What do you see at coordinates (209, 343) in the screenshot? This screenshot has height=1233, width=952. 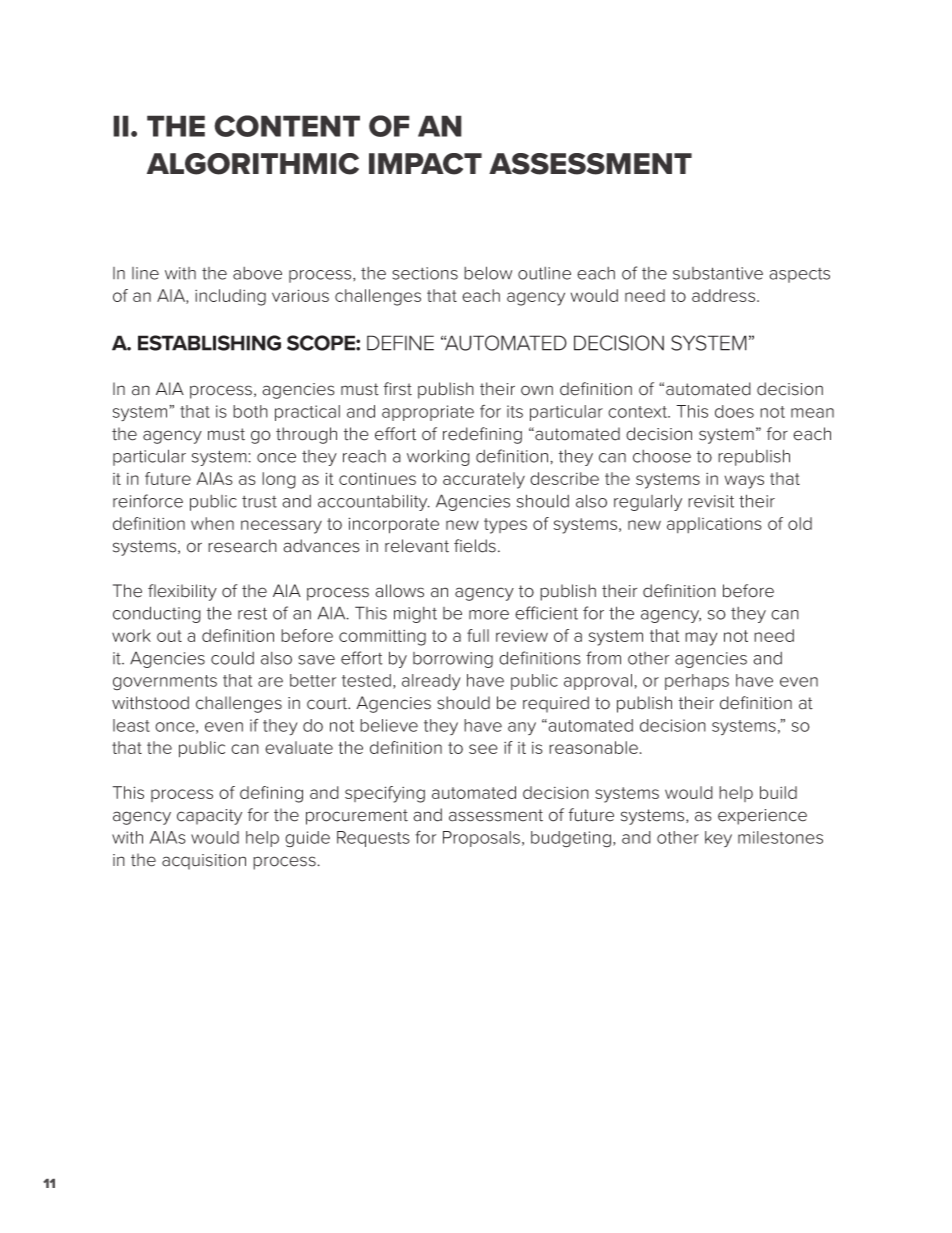 I see `ESTABLISHING` at bounding box center [209, 343].
